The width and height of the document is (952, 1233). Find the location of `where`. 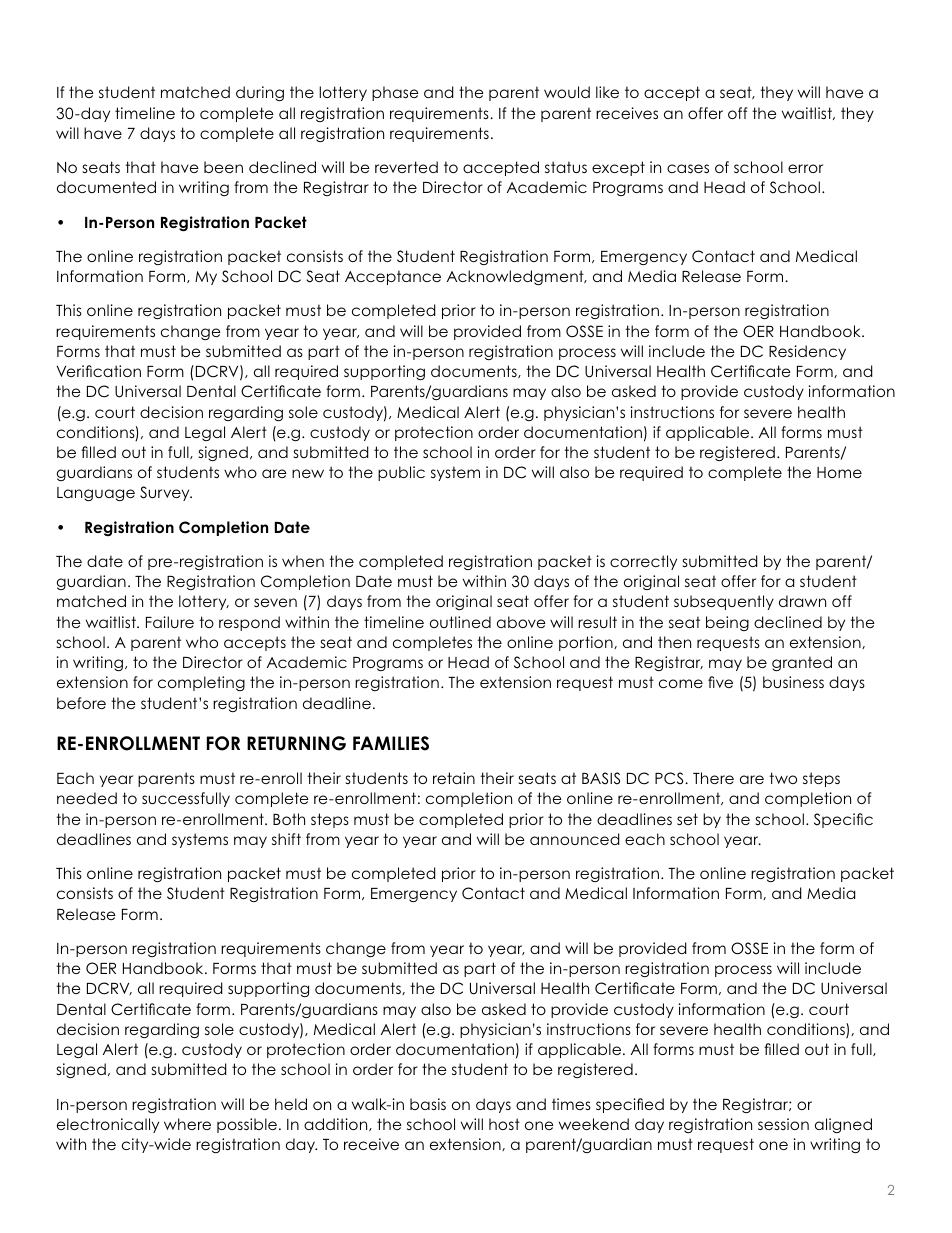

where is located at coordinates (187, 1124).
